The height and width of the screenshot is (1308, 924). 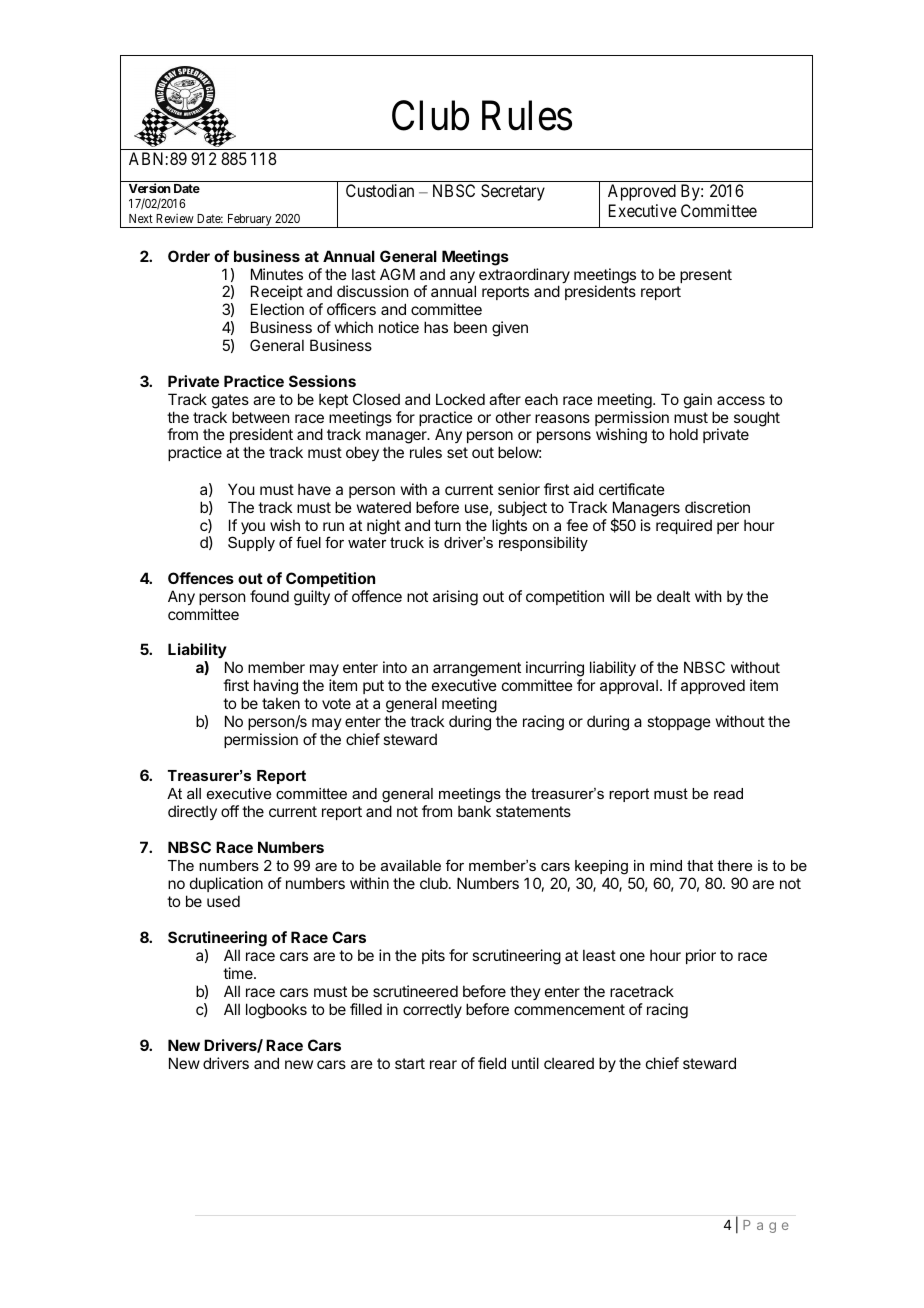 What do you see at coordinates (717, 507) in the screenshot?
I see `discretion` at bounding box center [717, 507].
